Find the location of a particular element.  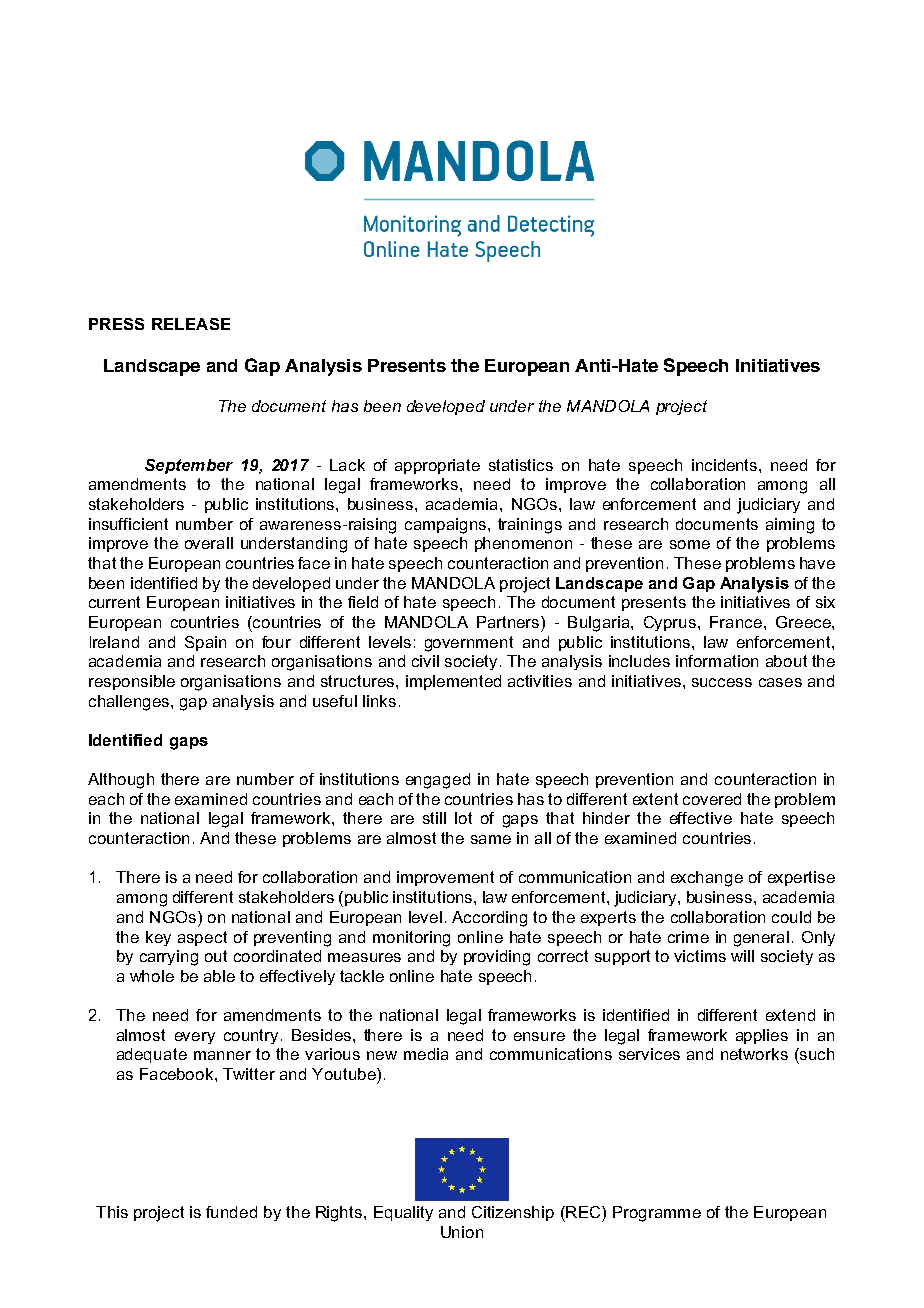

Spain is located at coordinates (205, 643).
